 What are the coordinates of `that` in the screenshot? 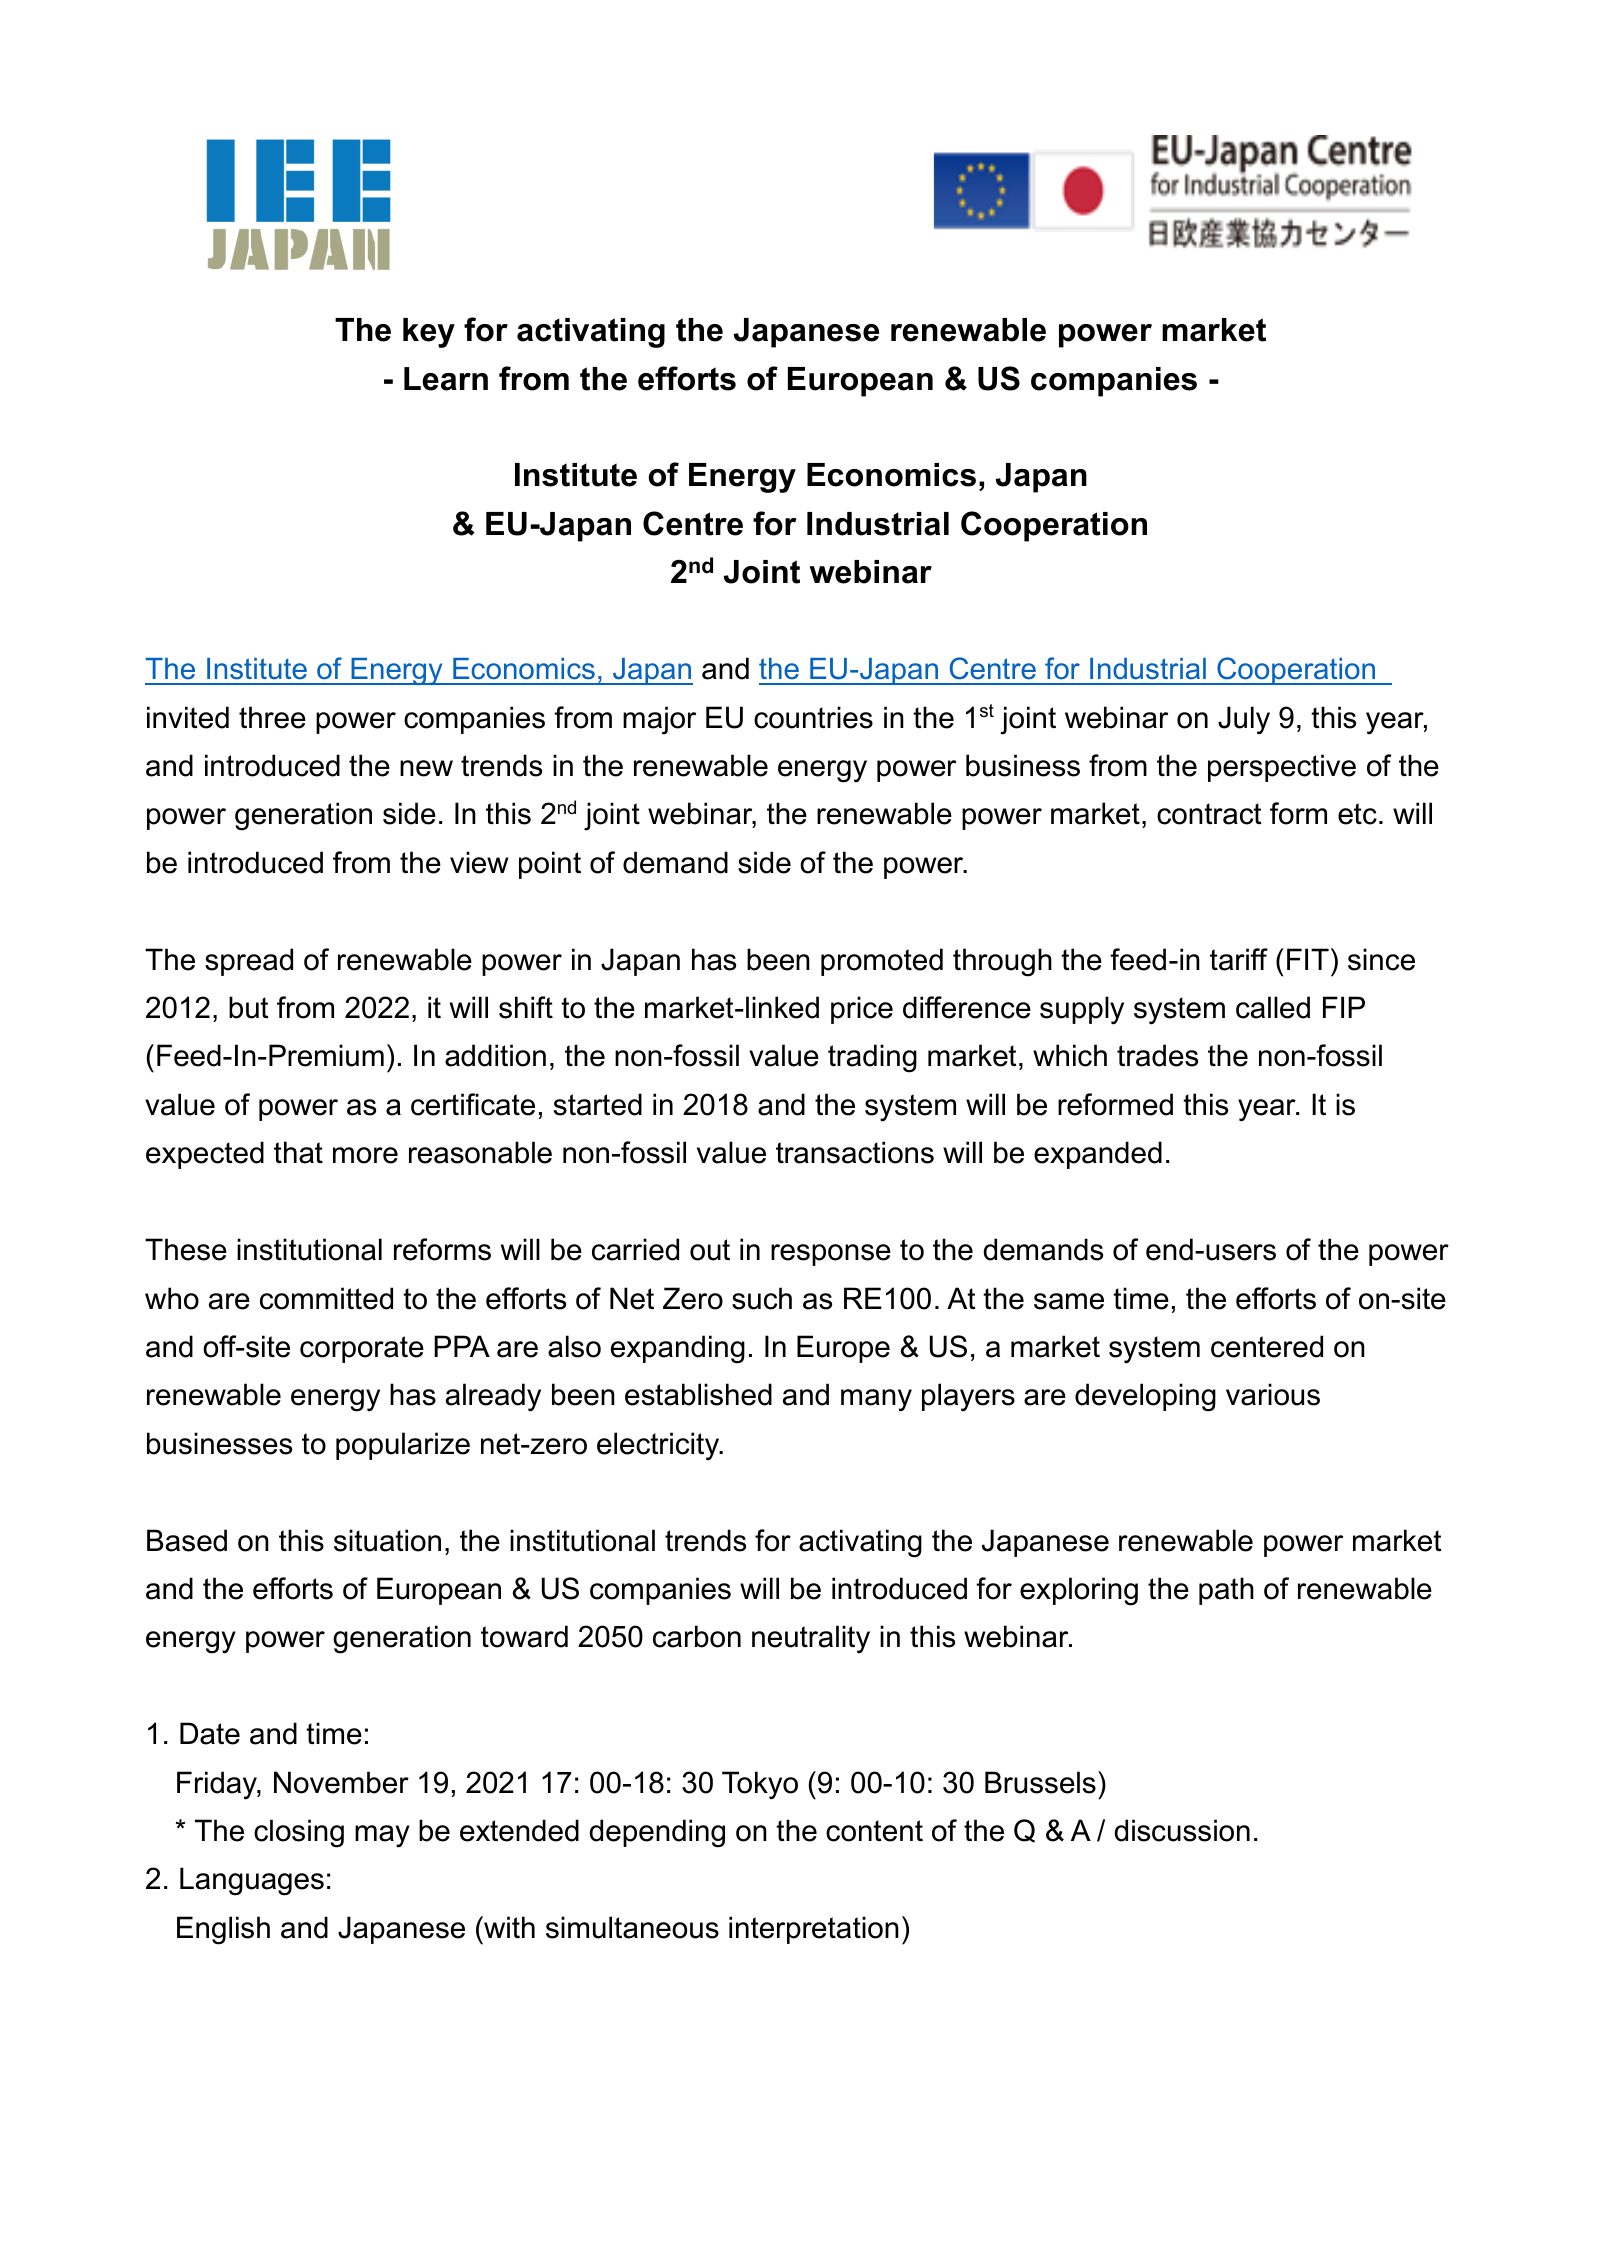 It's located at (298, 1152).
